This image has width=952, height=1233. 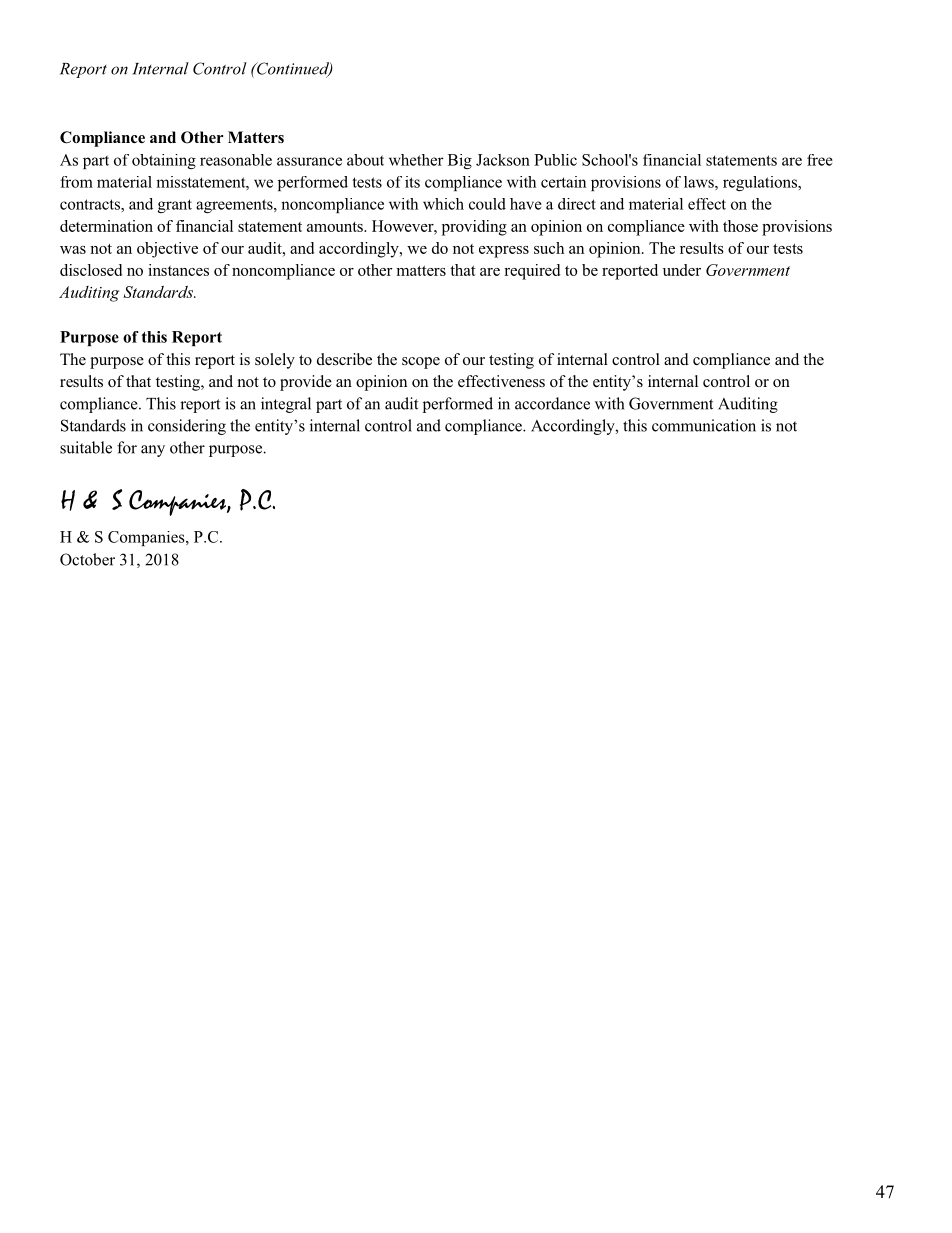 What do you see at coordinates (552, 403) in the image?
I see `accordance` at bounding box center [552, 403].
